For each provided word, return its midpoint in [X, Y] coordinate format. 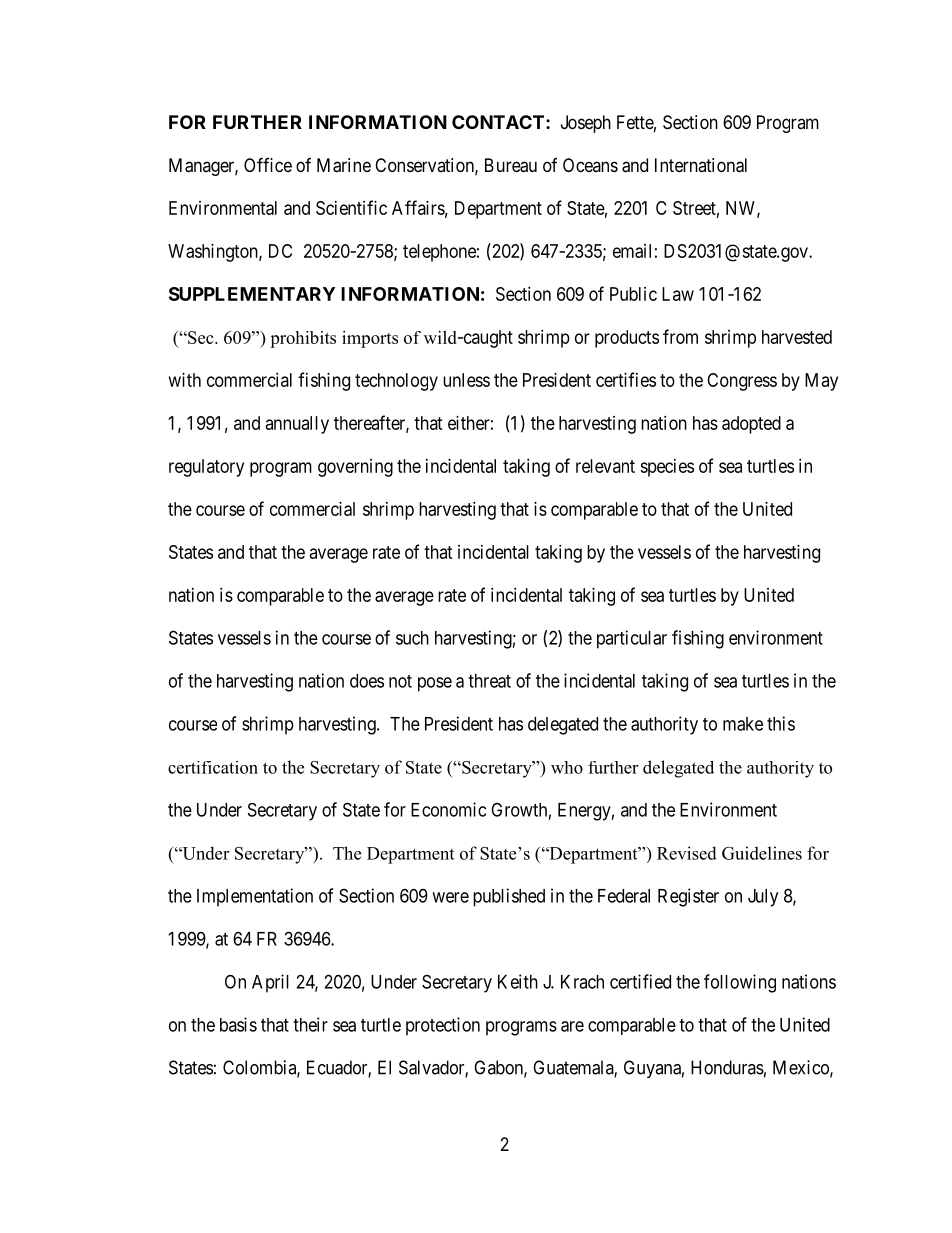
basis [238, 1024]
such [412, 638]
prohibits [303, 339]
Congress [742, 382]
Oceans [590, 165]
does [367, 681]
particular [632, 639]
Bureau [511, 165]
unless [466, 380]
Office [268, 164]
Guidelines [762, 853]
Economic [448, 809]
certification [213, 767]
